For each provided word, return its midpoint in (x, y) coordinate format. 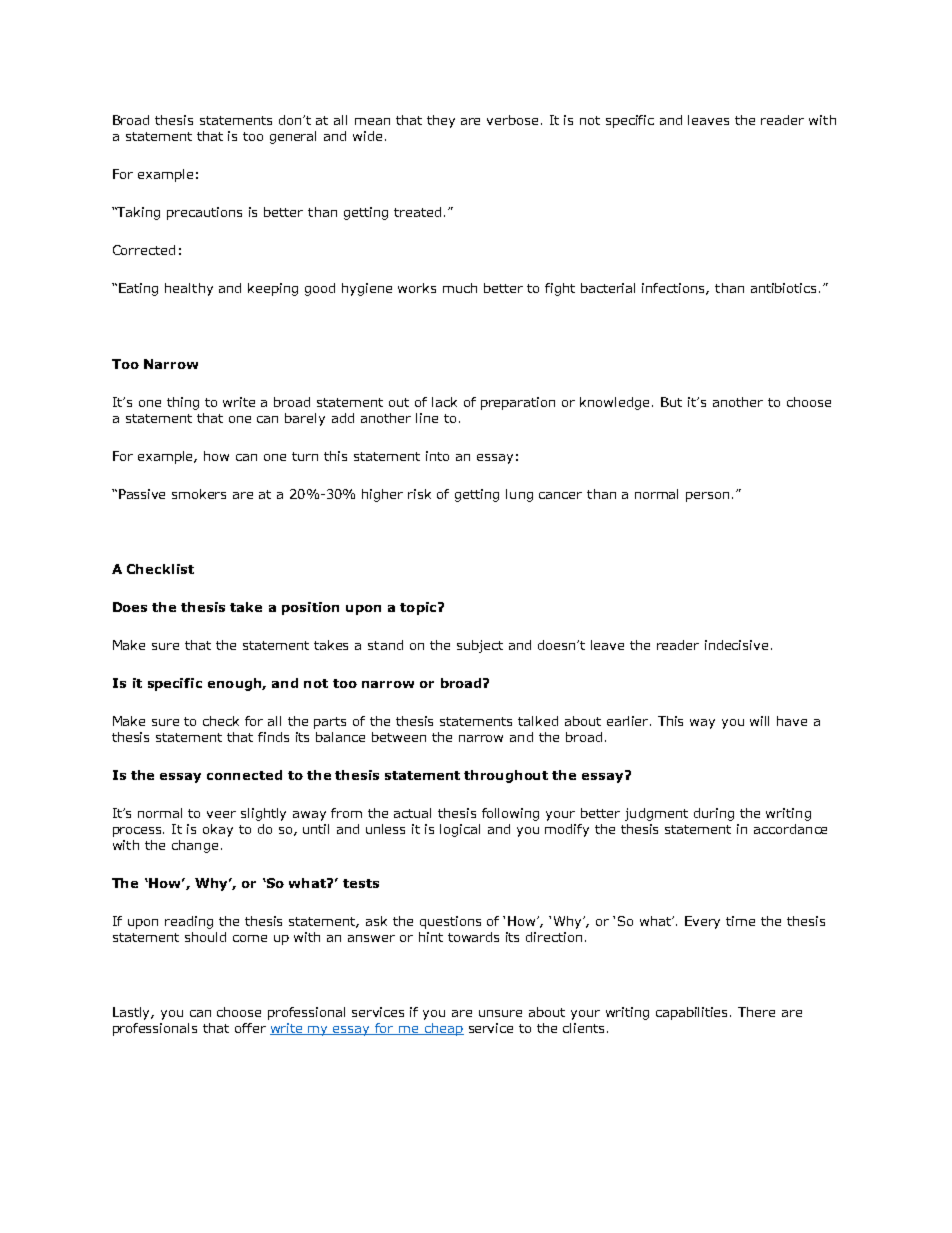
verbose (512, 120)
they (441, 121)
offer (250, 1028)
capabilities (693, 1013)
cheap (443, 1029)
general (293, 137)
